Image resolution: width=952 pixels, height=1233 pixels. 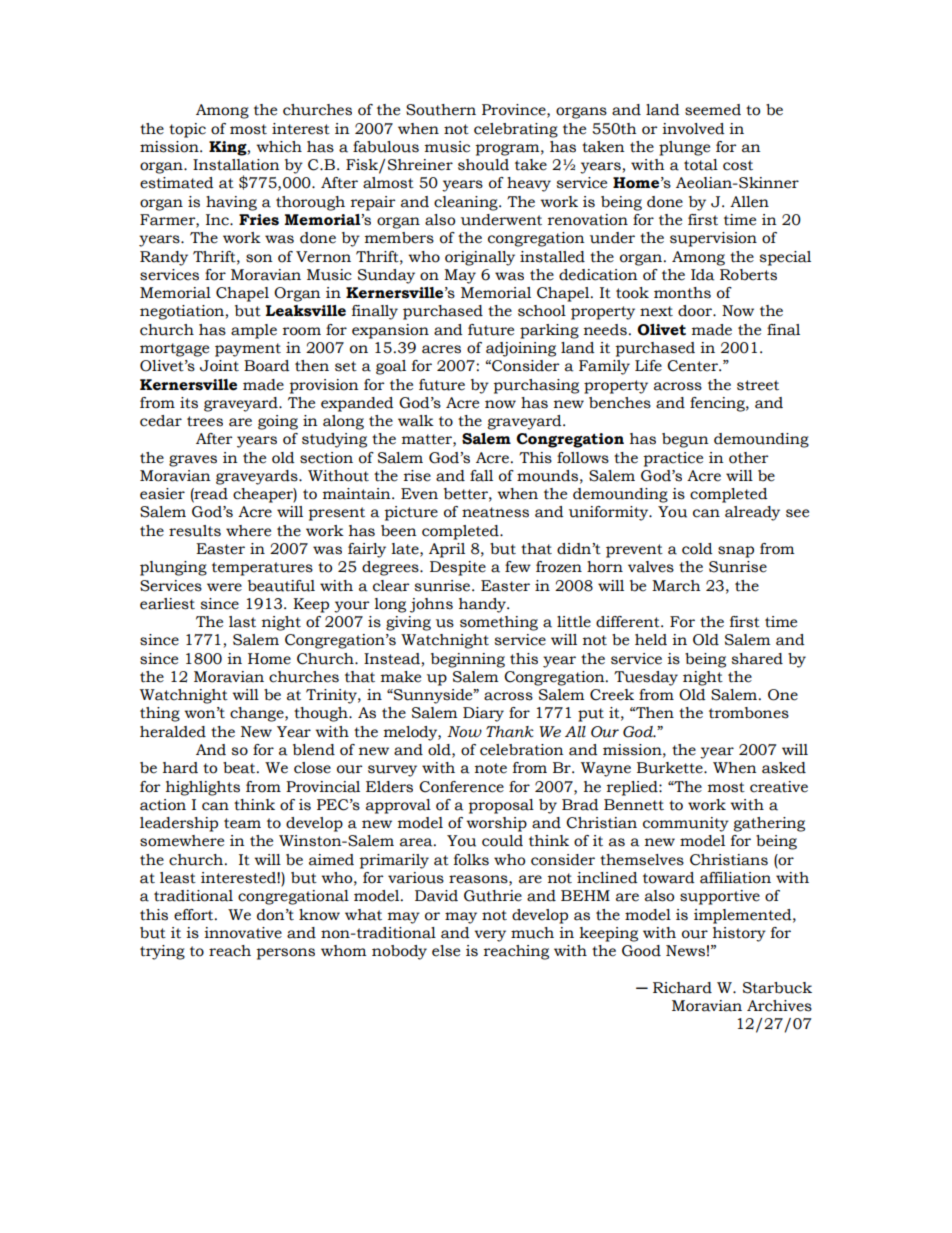 I want to click on temperatures, so click(x=262, y=569).
